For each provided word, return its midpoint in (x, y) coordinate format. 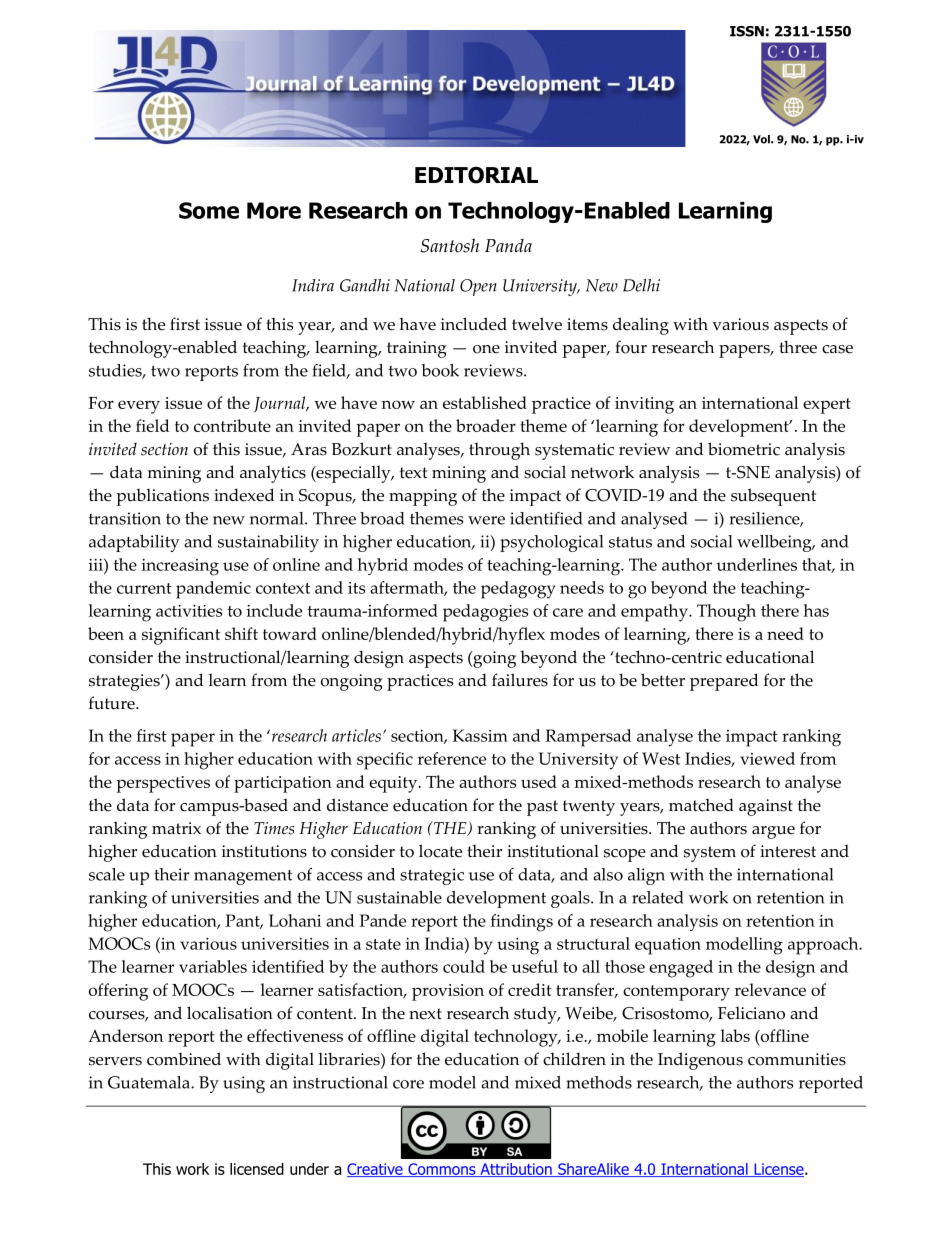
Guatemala (150, 1082)
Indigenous (700, 1061)
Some (209, 210)
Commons (442, 1170)
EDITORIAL (476, 175)
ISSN (747, 31)
